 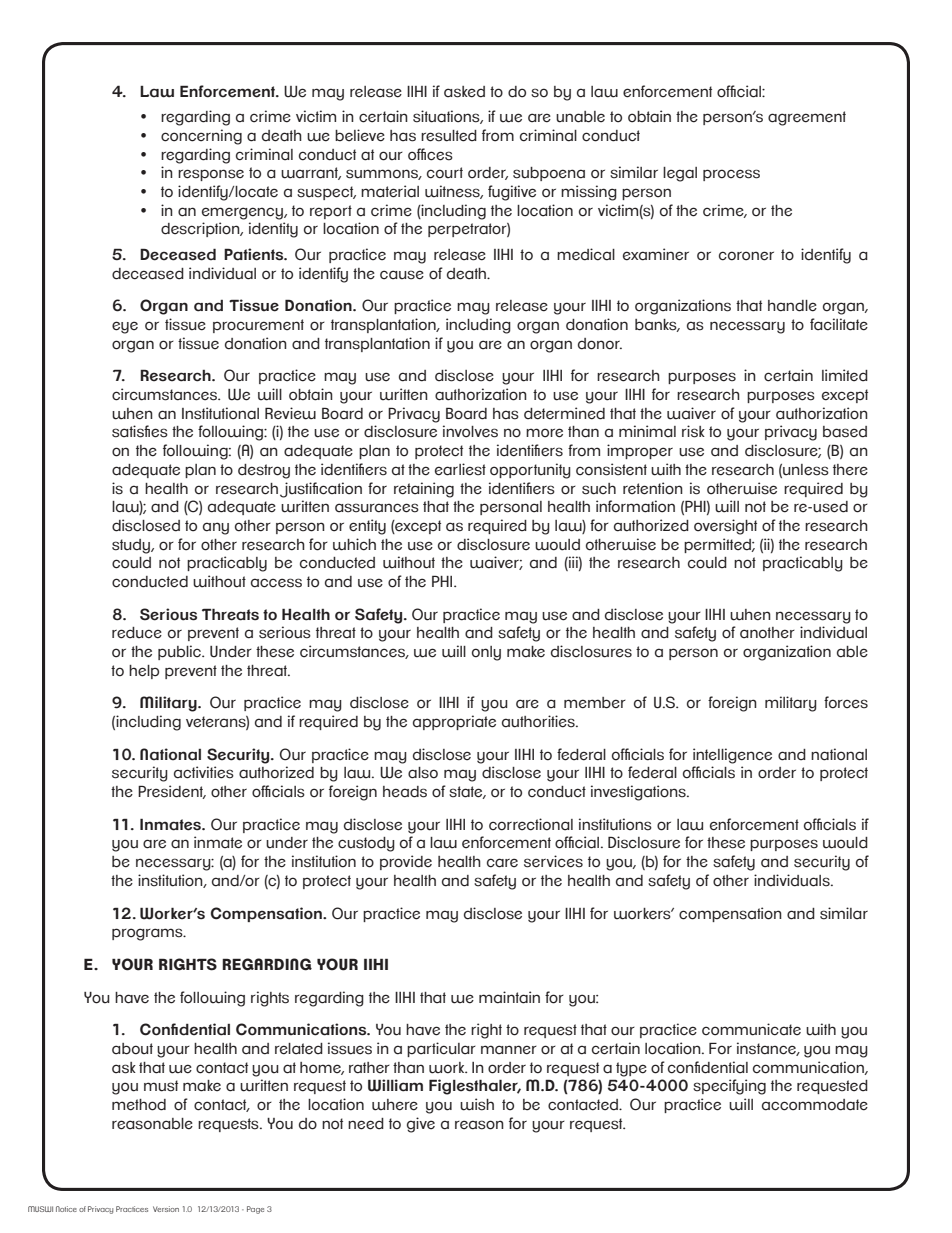 I want to click on public, so click(x=180, y=652).
